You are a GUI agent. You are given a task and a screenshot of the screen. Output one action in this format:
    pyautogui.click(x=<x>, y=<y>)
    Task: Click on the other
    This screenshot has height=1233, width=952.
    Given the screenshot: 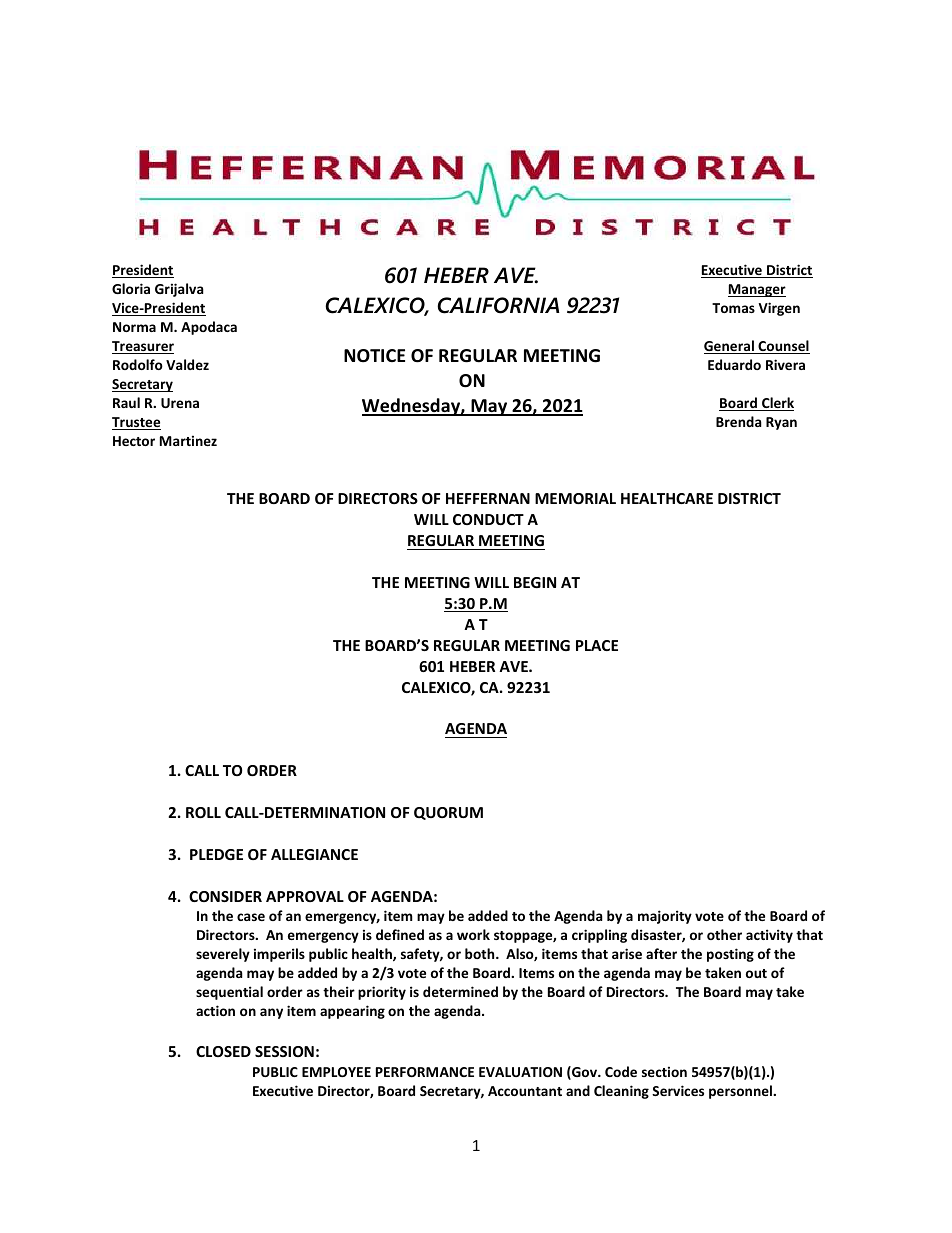 What is the action you would take?
    pyautogui.click(x=724, y=934)
